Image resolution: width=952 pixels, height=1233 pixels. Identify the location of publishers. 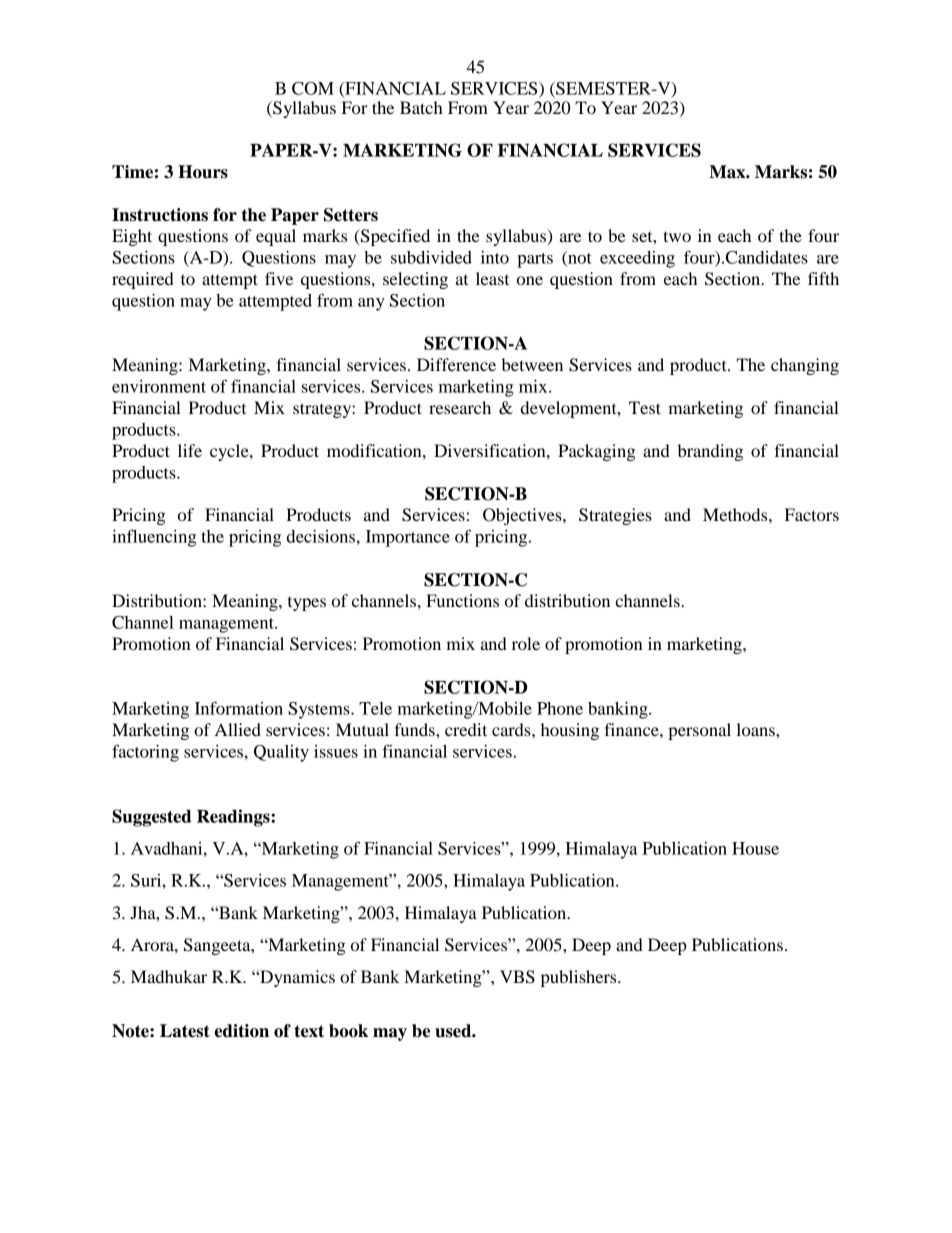
(580, 978).
